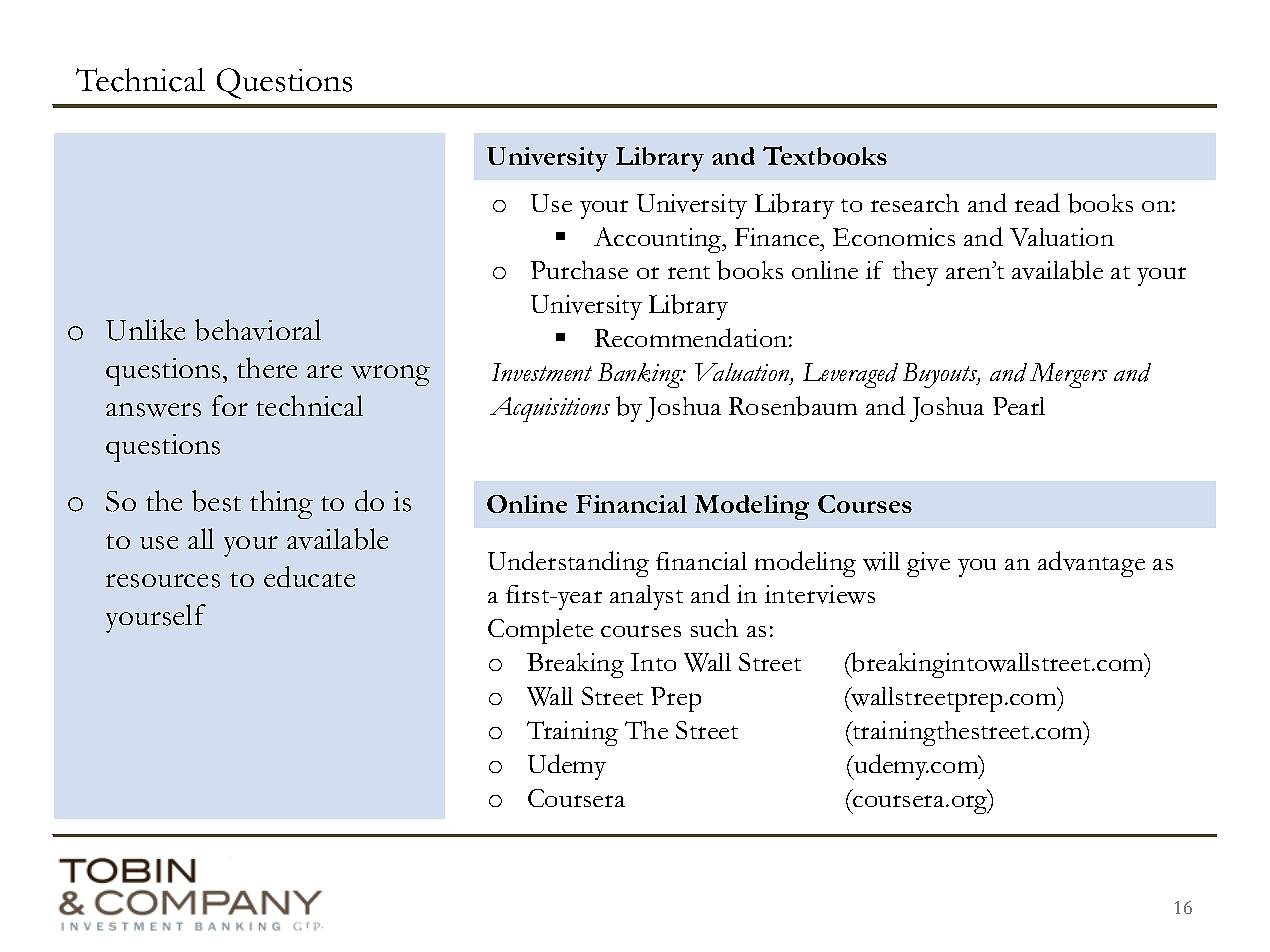 The width and height of the screenshot is (1270, 952). Describe the element at coordinates (579, 270) in the screenshot. I see `Purchase` at that location.
